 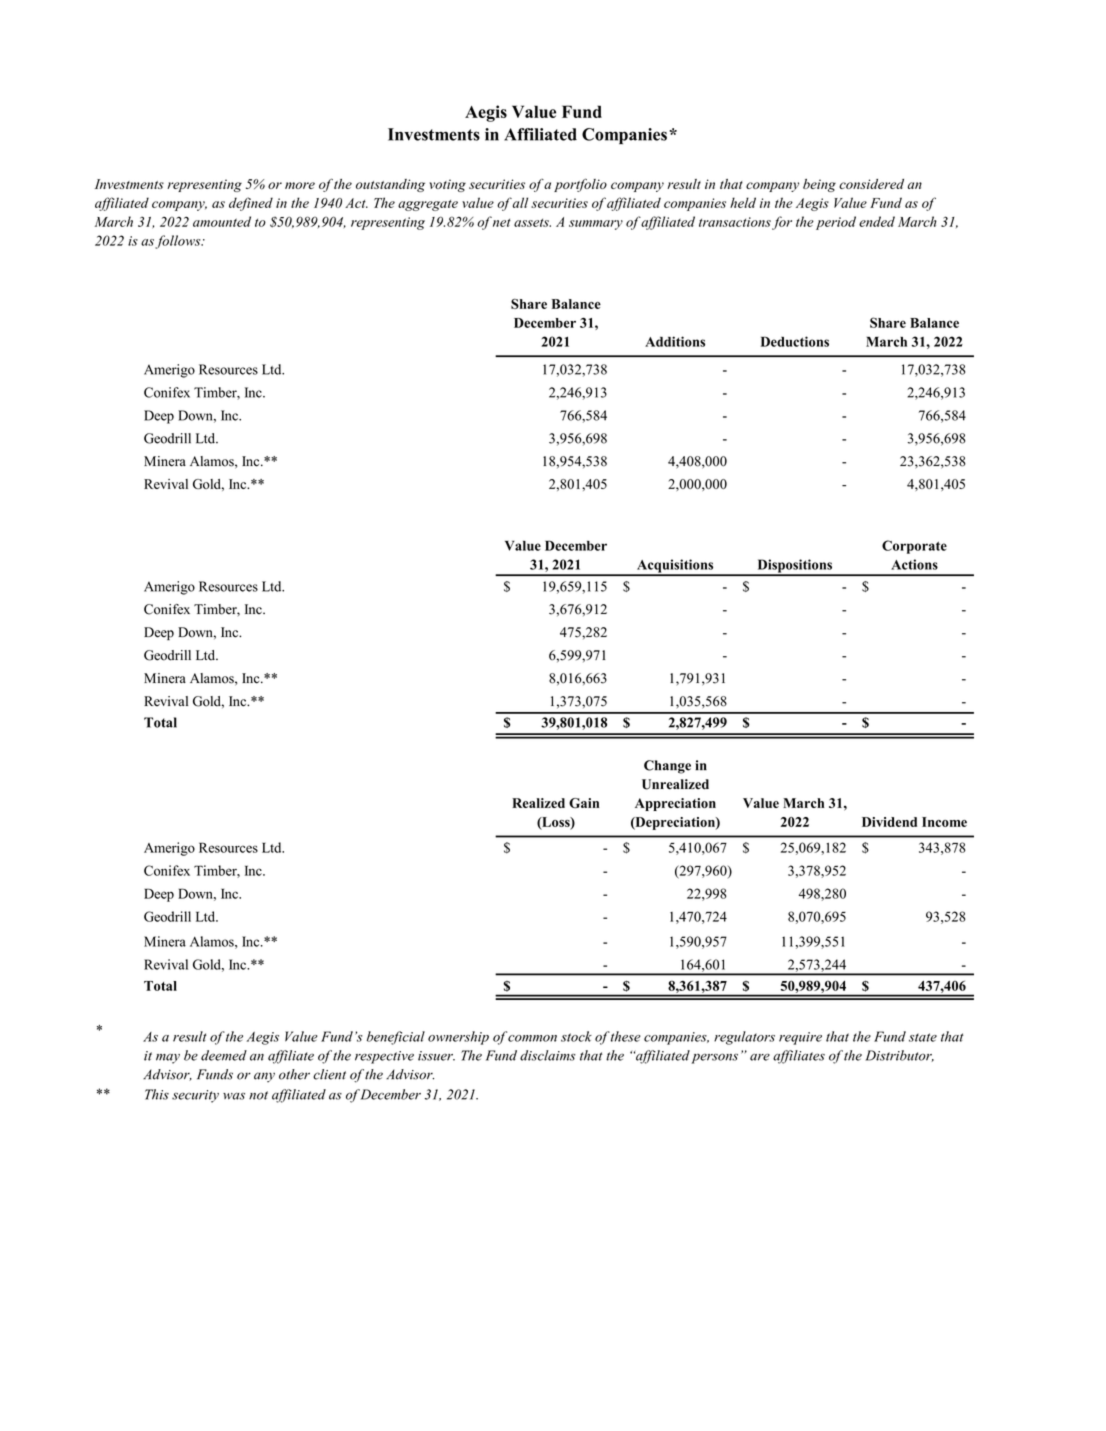 What do you see at coordinates (520, 202) in the screenshot?
I see `all` at bounding box center [520, 202].
